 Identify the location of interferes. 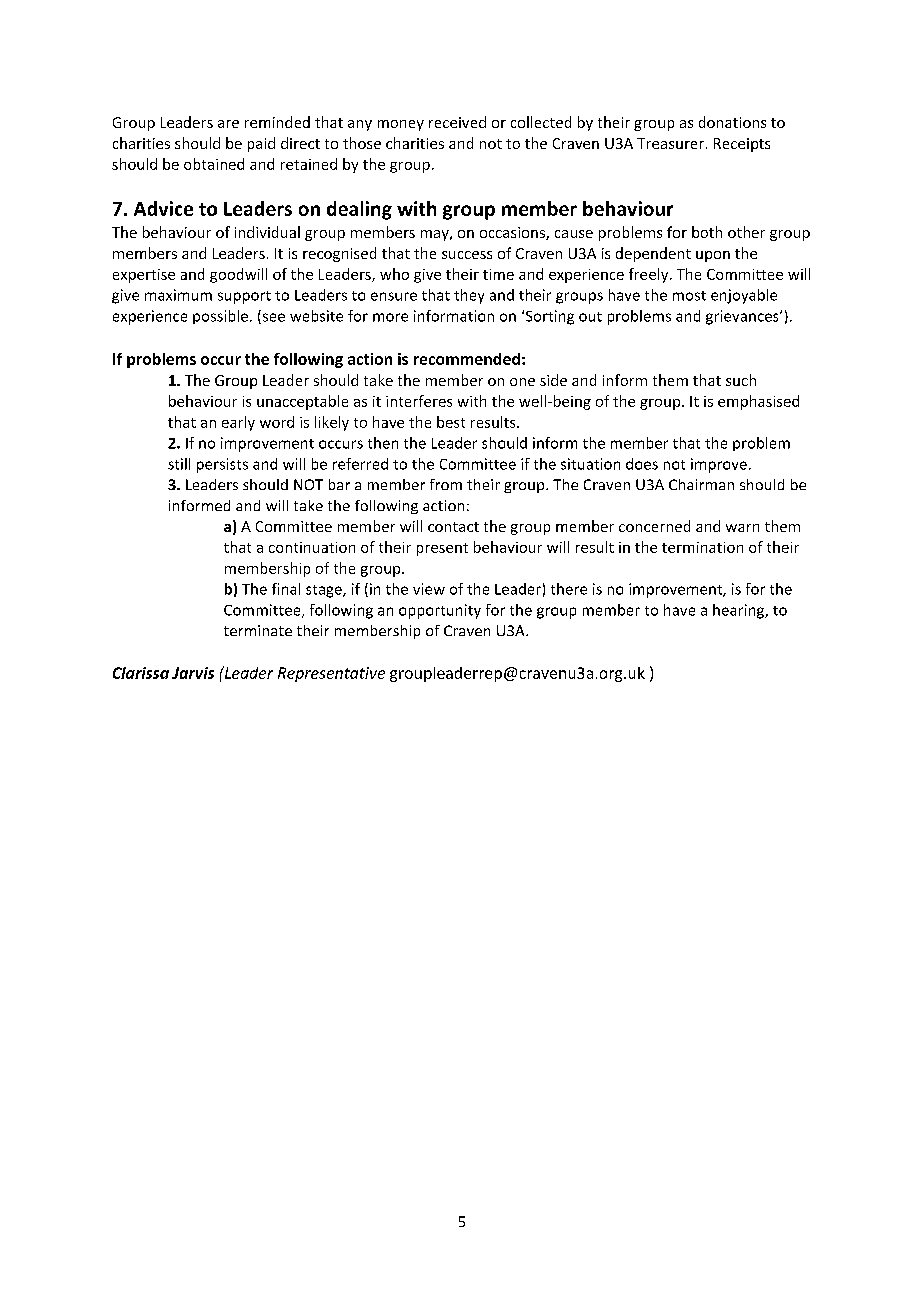
(419, 401).
